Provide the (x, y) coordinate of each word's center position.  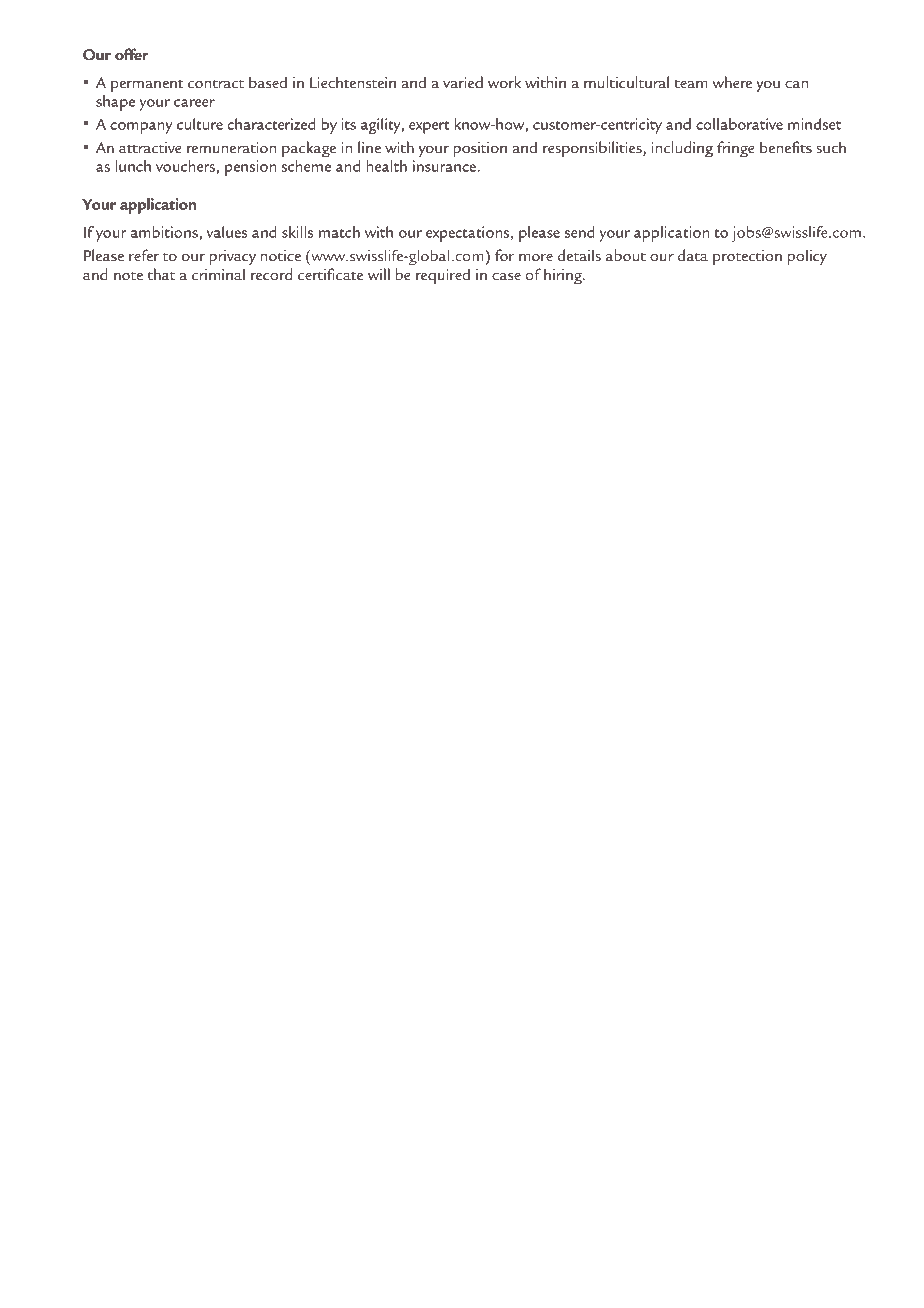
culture (200, 124)
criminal (218, 274)
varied (463, 82)
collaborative (739, 124)
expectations (469, 234)
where (732, 82)
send (580, 232)
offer (132, 54)
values (227, 232)
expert (429, 127)
